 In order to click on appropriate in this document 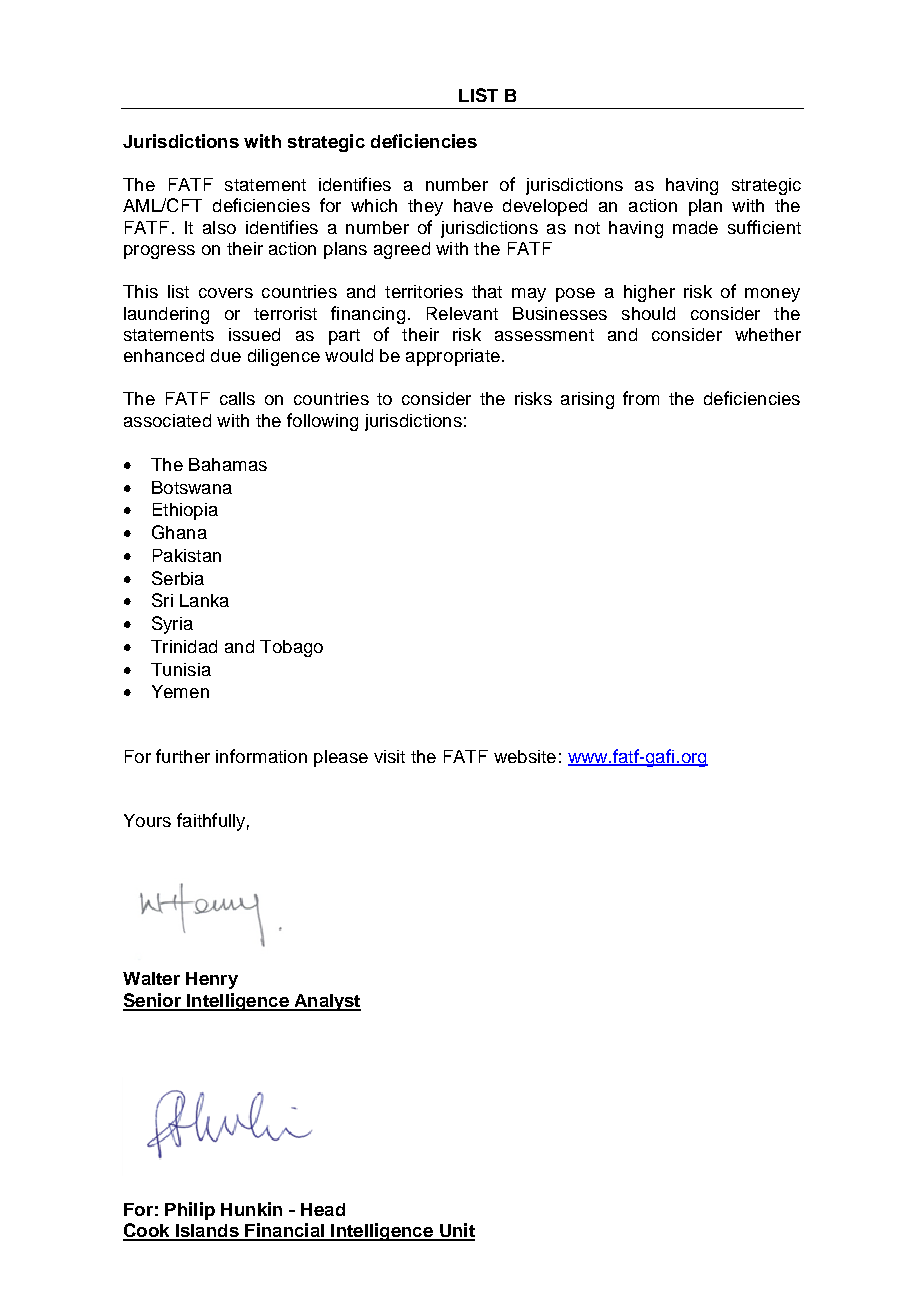, I will do `click(453, 357)`.
